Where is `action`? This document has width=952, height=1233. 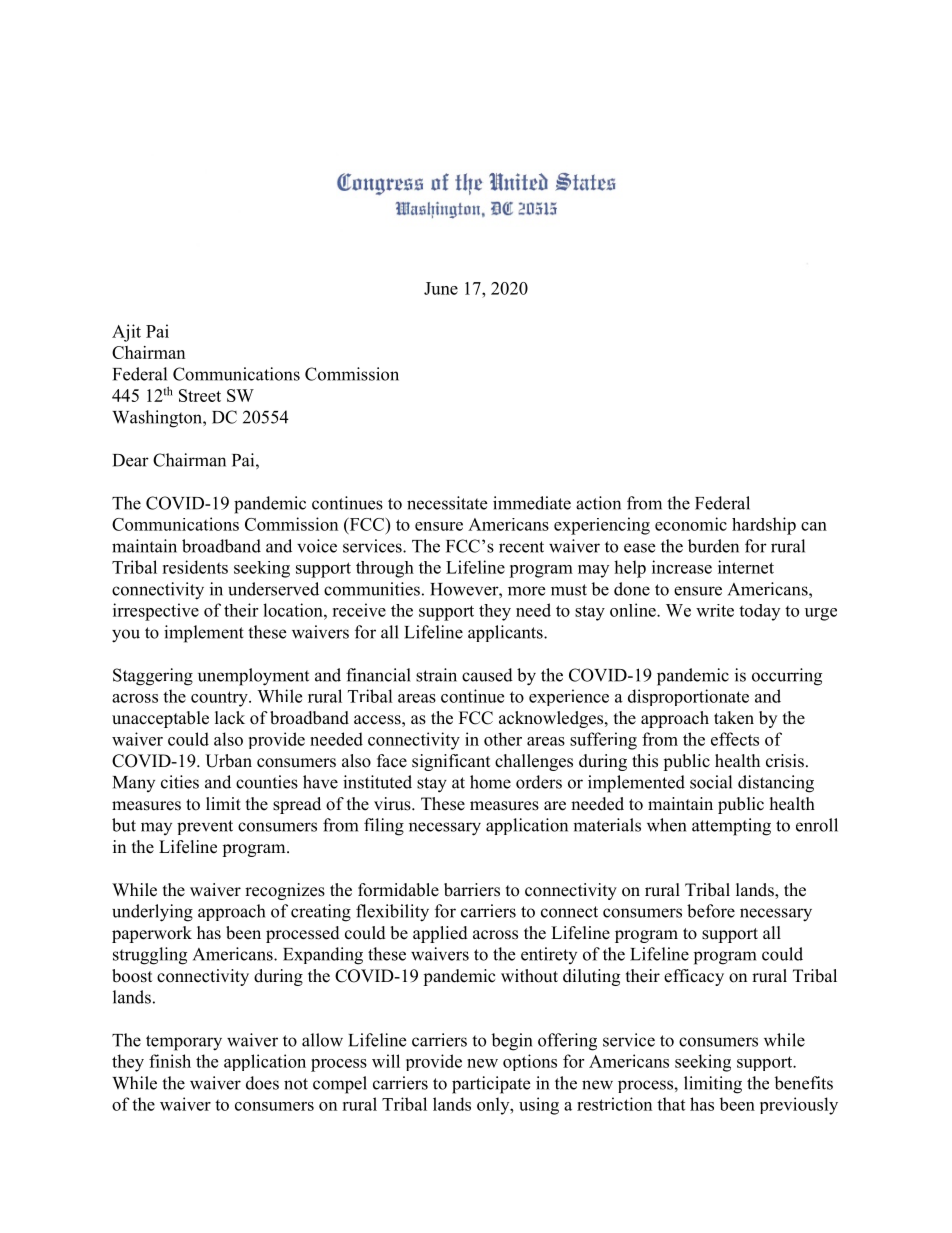
action is located at coordinates (598, 503).
